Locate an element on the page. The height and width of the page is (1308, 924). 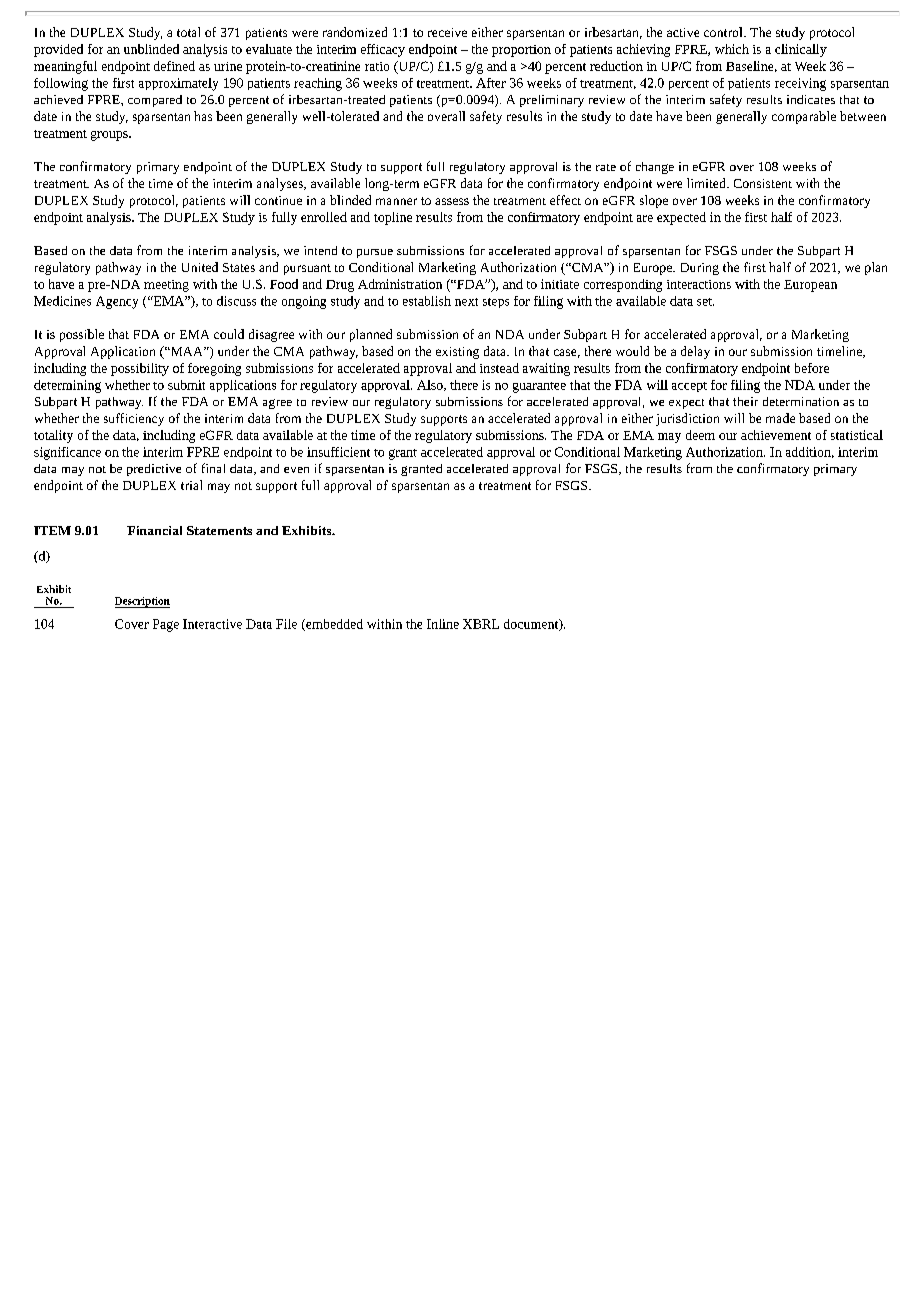
document is located at coordinates (532, 625).
